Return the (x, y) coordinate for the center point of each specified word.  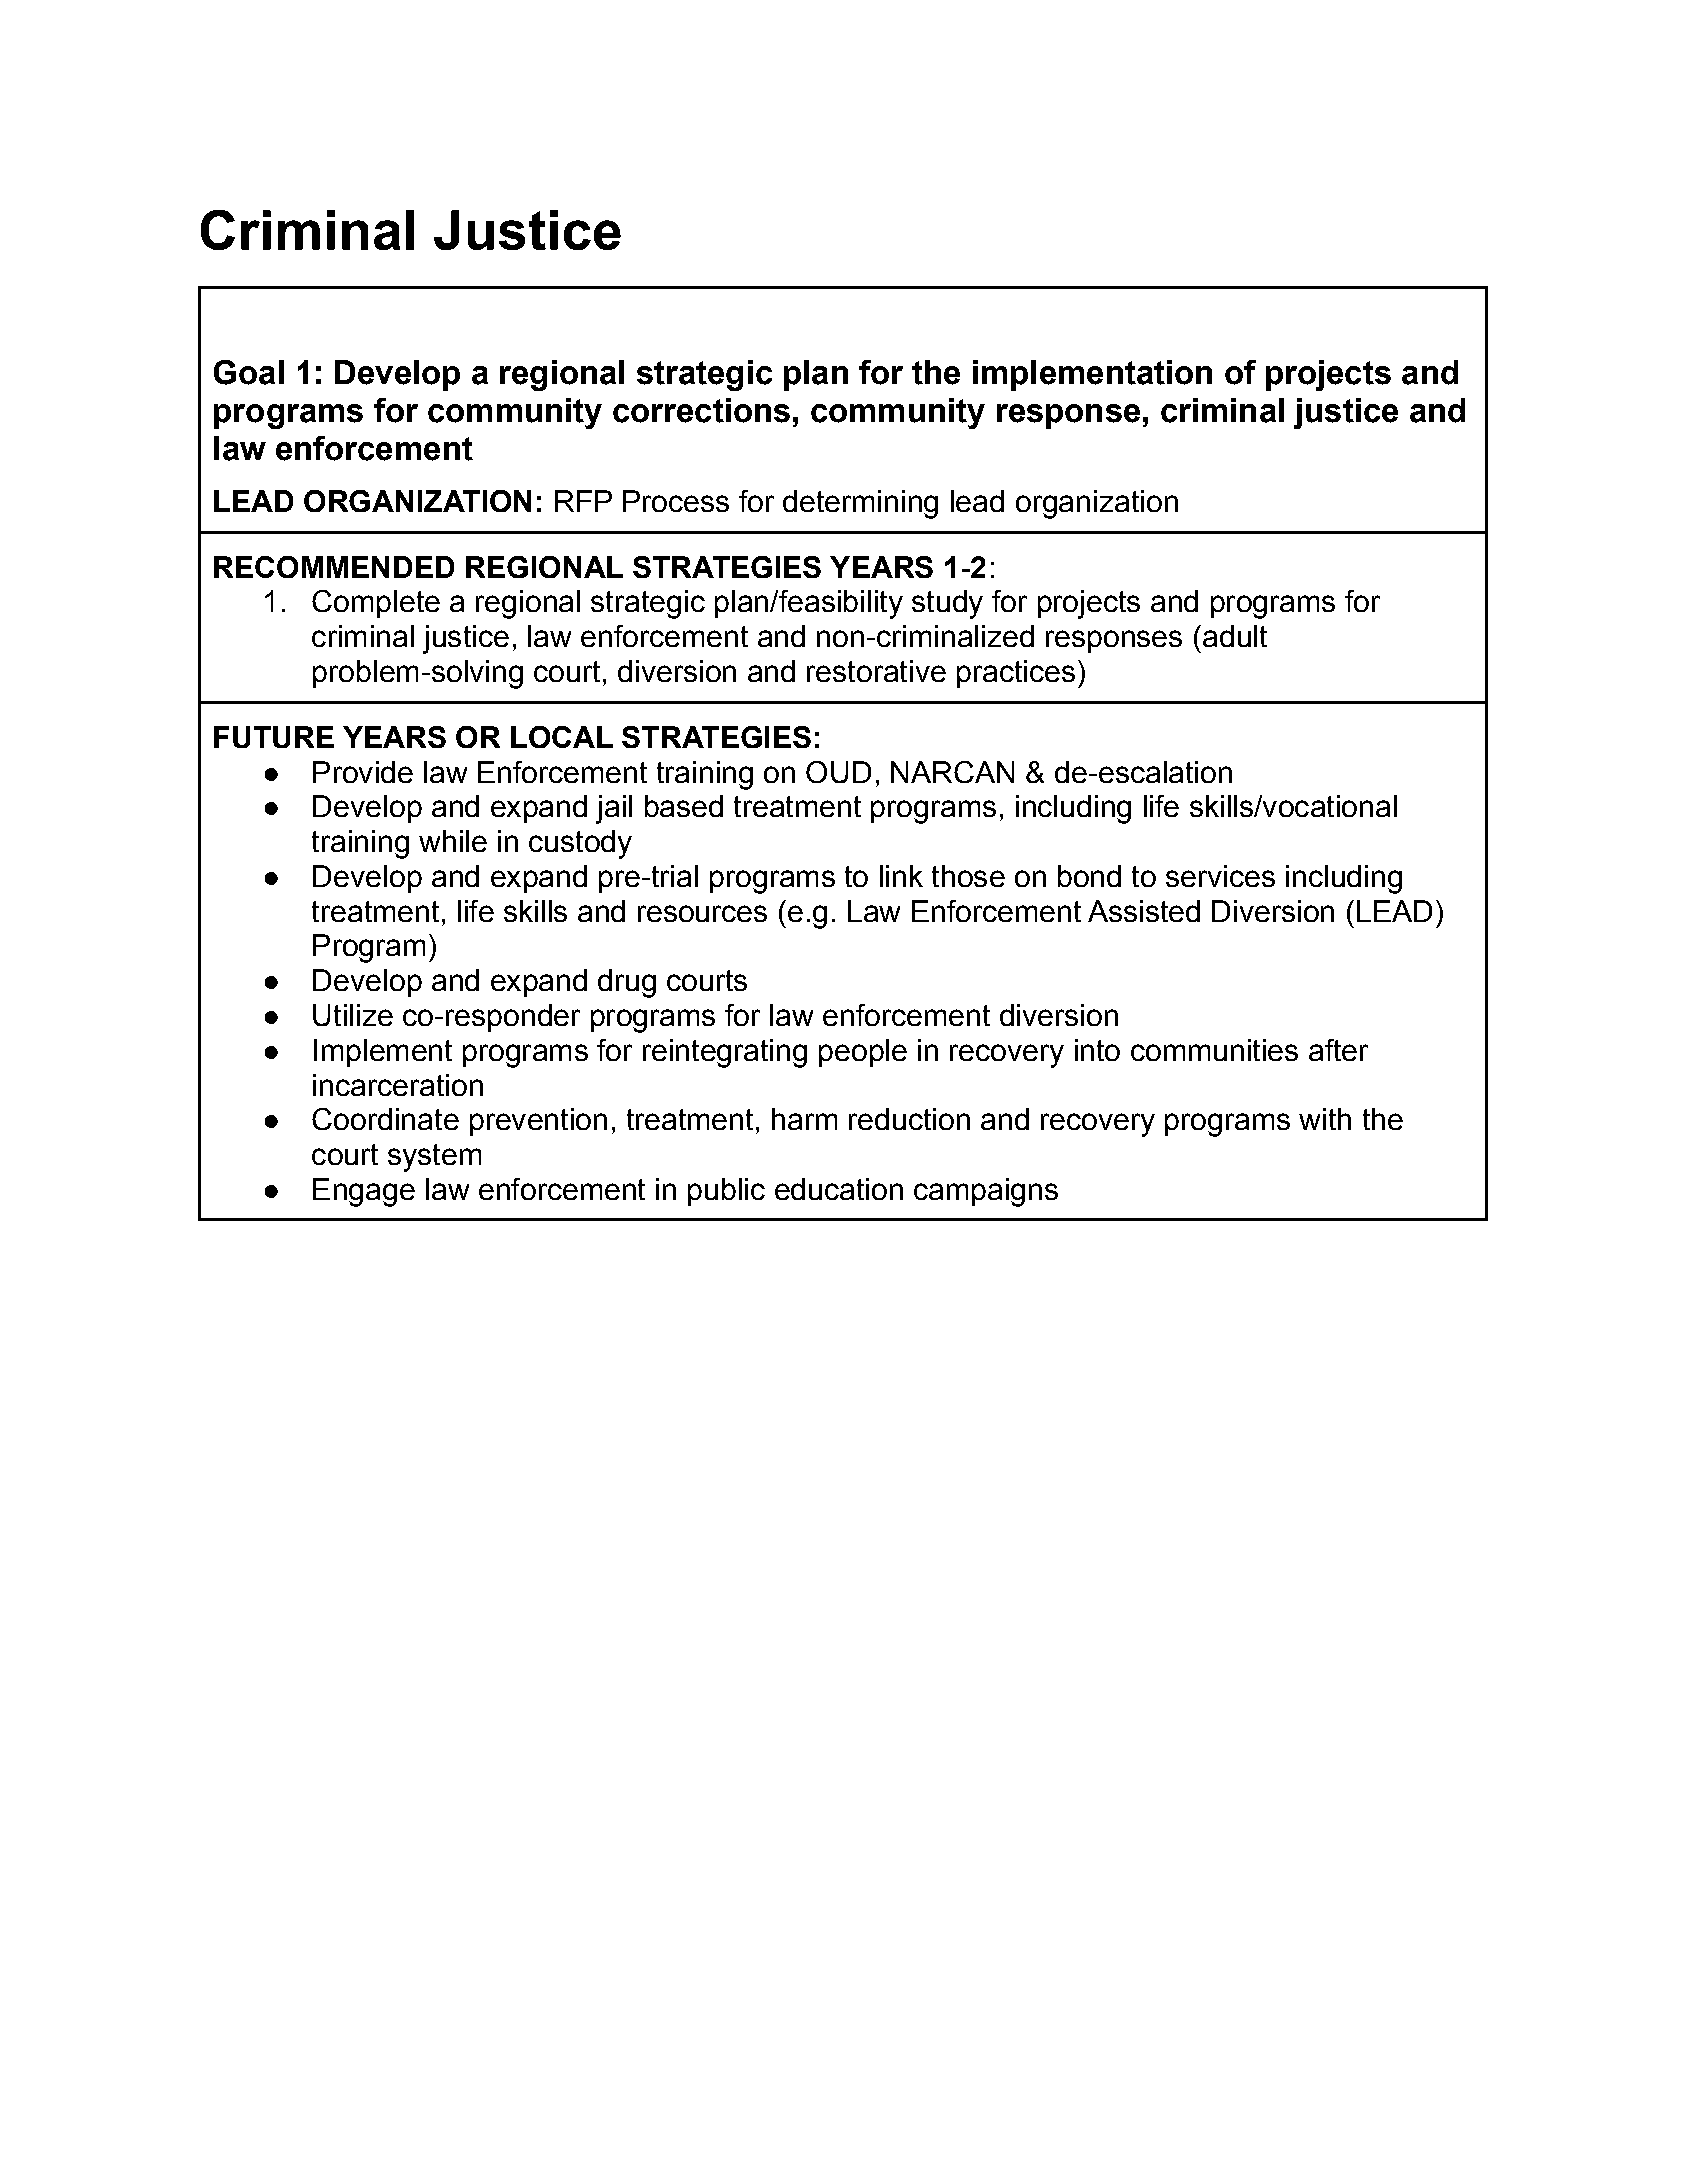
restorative (876, 671)
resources (702, 913)
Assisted (1144, 911)
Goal (249, 372)
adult (1235, 636)
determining (860, 504)
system (434, 1158)
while (453, 841)
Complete (376, 604)
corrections (701, 410)
